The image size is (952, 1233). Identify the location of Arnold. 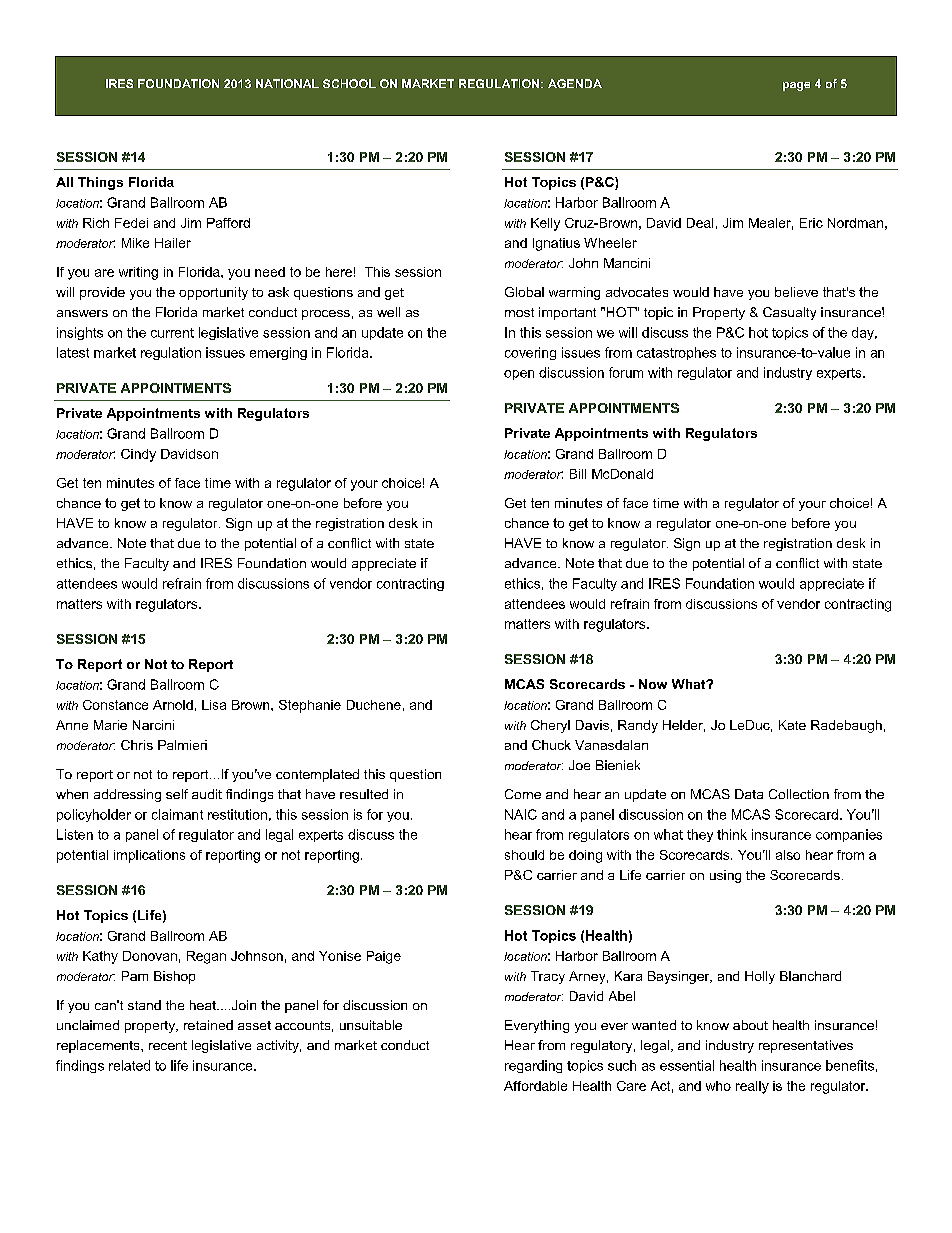
(173, 705).
